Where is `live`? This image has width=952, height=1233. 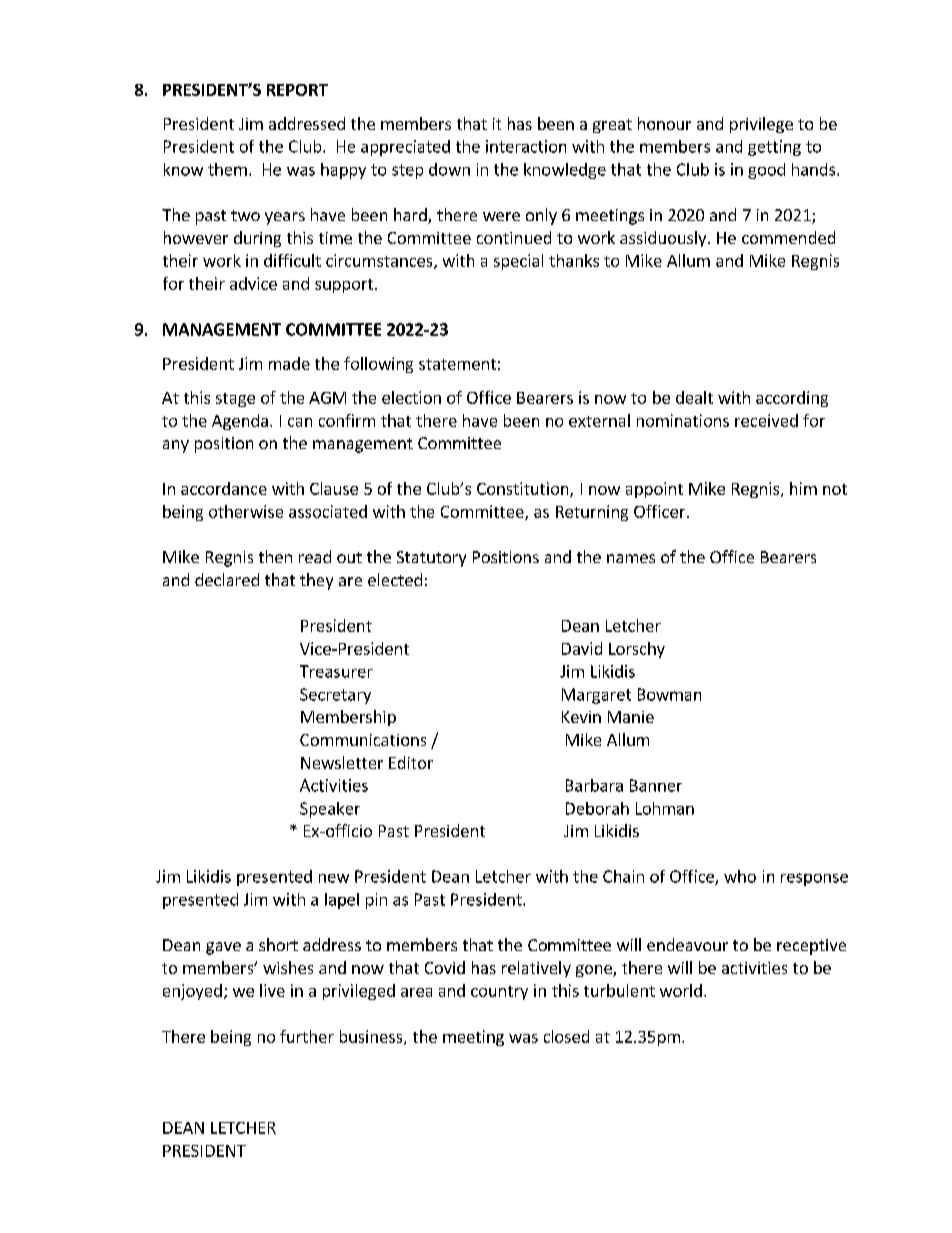
live is located at coordinates (272, 990).
